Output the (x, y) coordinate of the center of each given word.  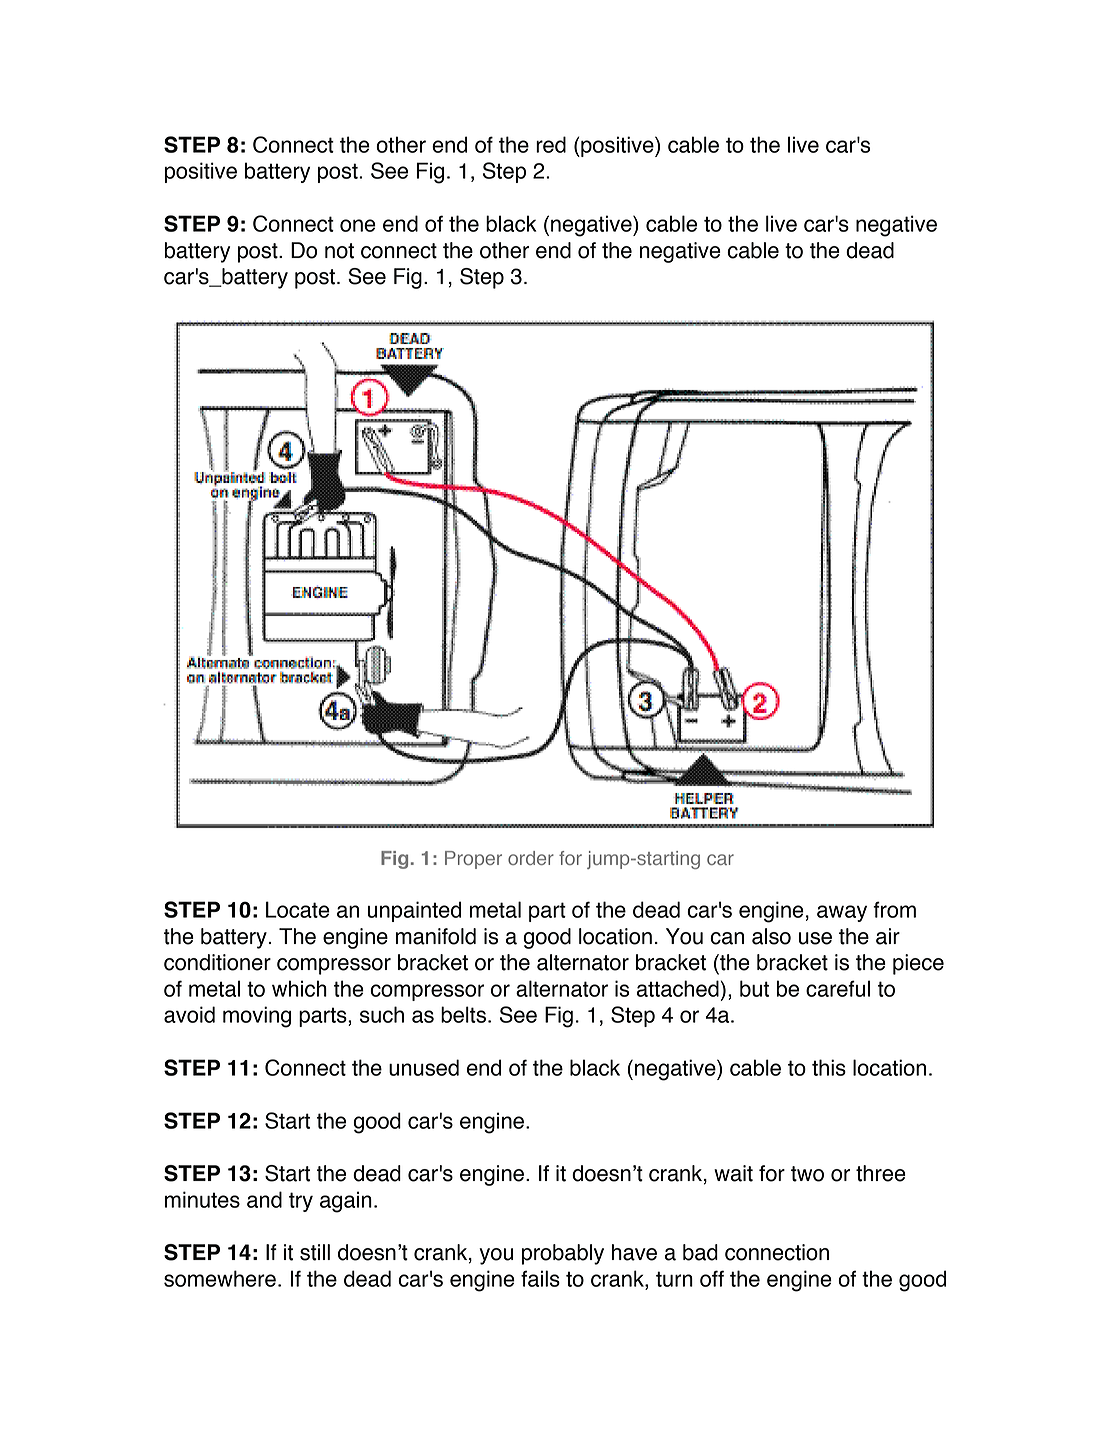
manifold (436, 936)
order (531, 858)
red (551, 144)
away (842, 913)
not (339, 251)
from (894, 909)
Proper (473, 860)
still (315, 1252)
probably (563, 1254)
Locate (298, 909)
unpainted (414, 911)
